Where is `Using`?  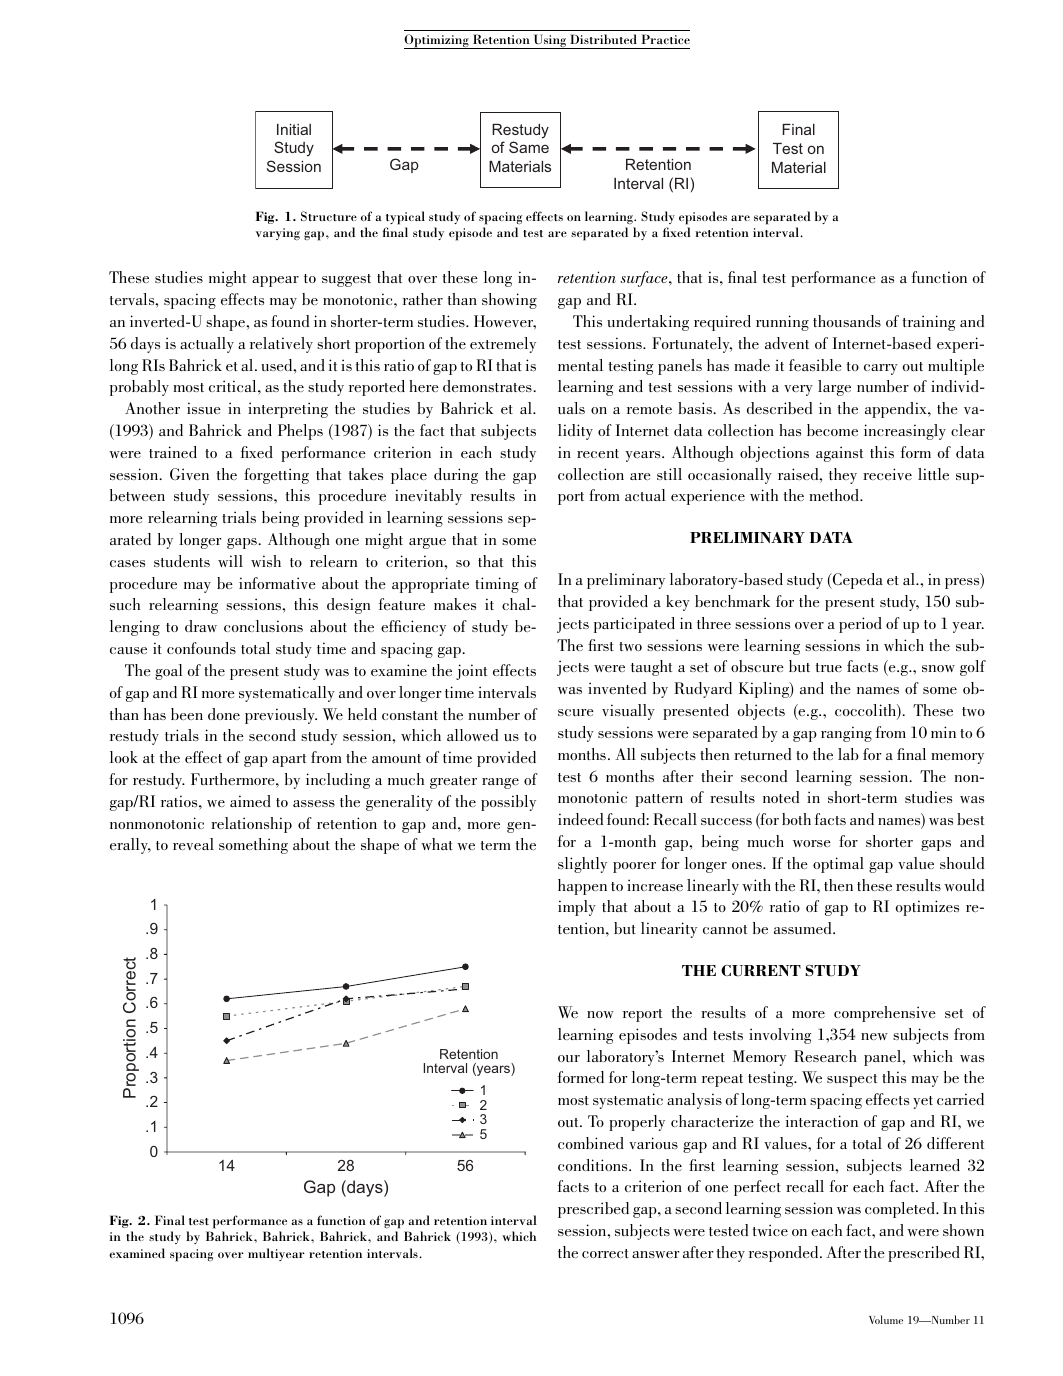 Using is located at coordinates (550, 41).
